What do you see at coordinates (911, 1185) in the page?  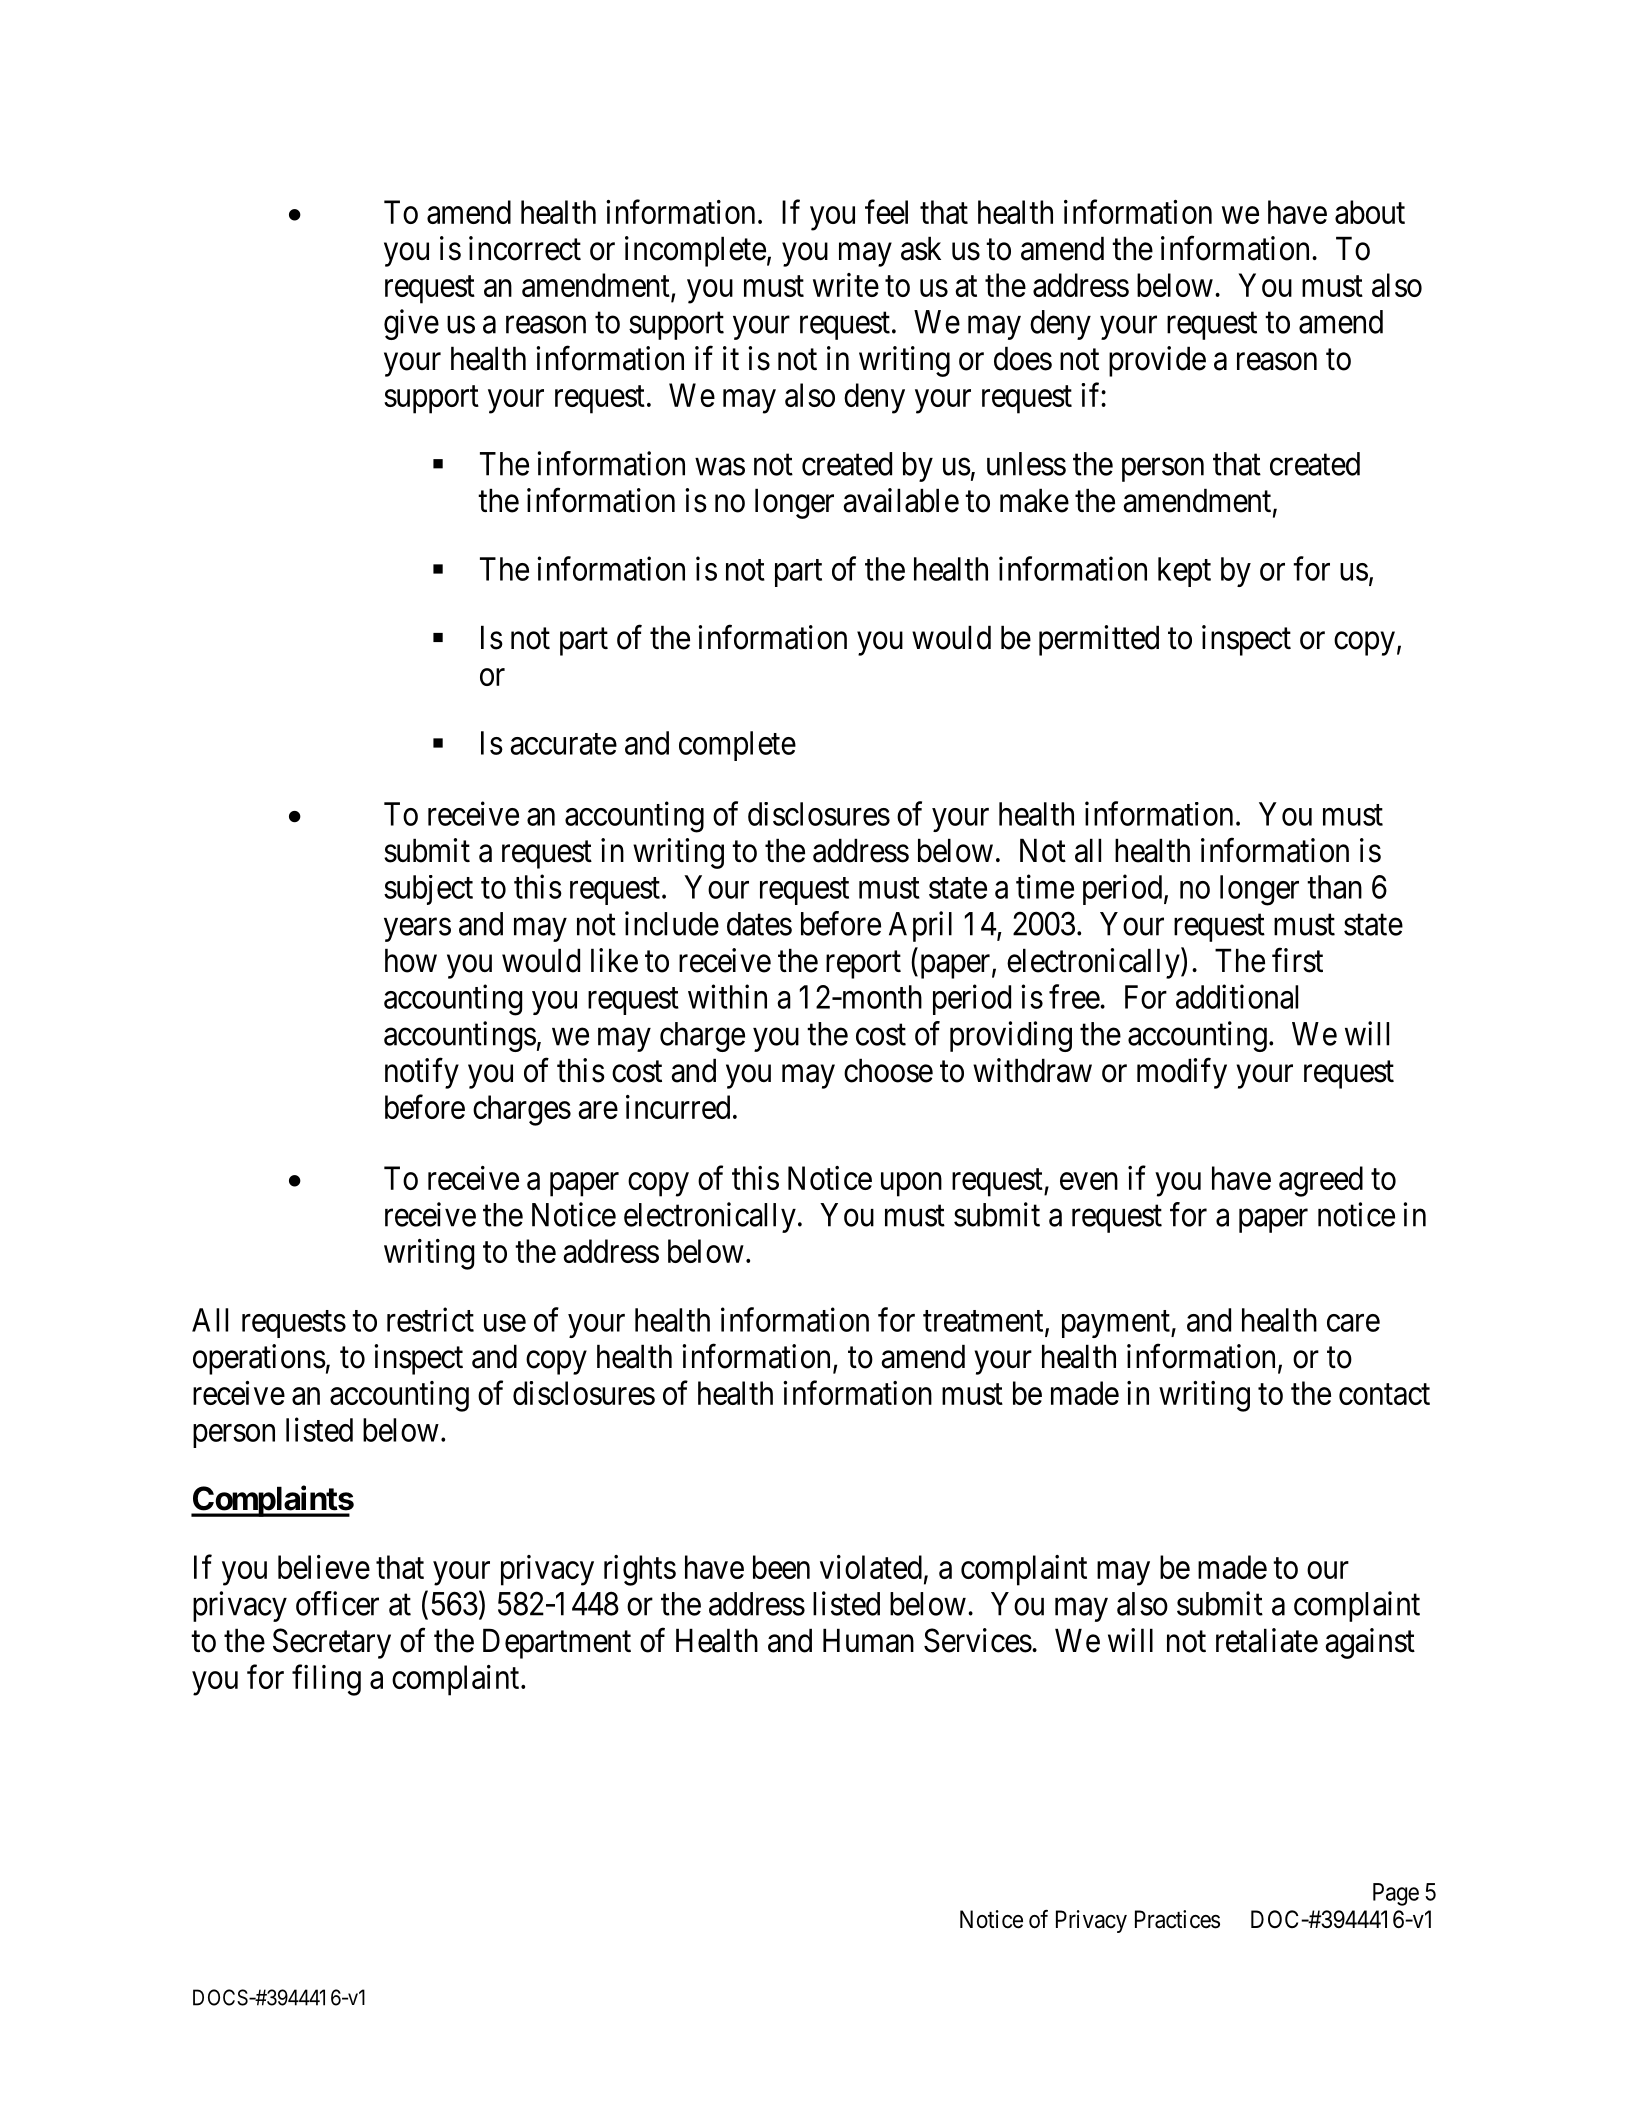 I see `upon` at bounding box center [911, 1185].
